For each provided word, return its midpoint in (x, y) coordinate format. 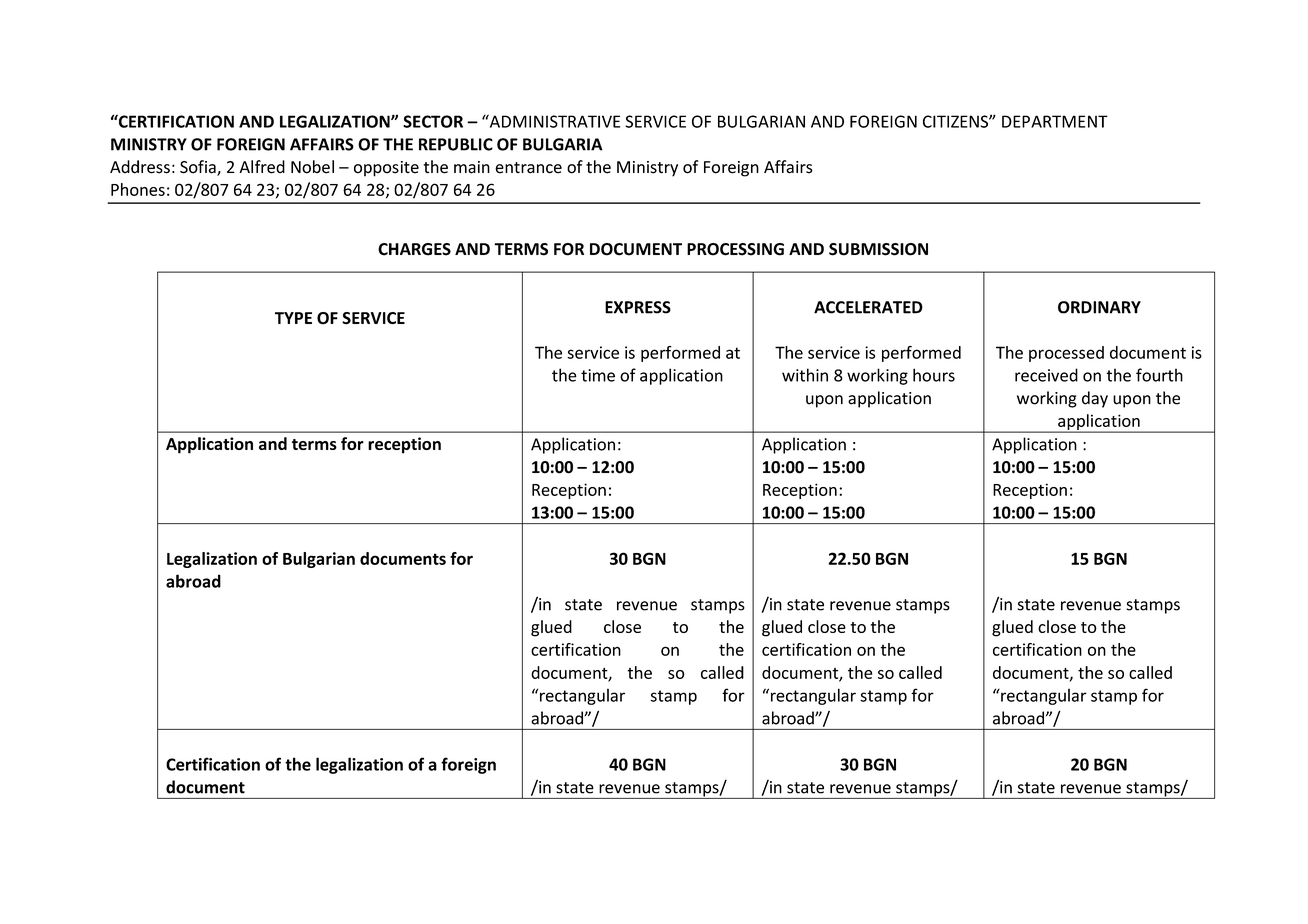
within (805, 375)
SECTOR (433, 121)
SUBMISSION (878, 249)
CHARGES (414, 249)
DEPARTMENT (1055, 121)
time (598, 375)
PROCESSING (735, 249)
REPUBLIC (456, 144)
